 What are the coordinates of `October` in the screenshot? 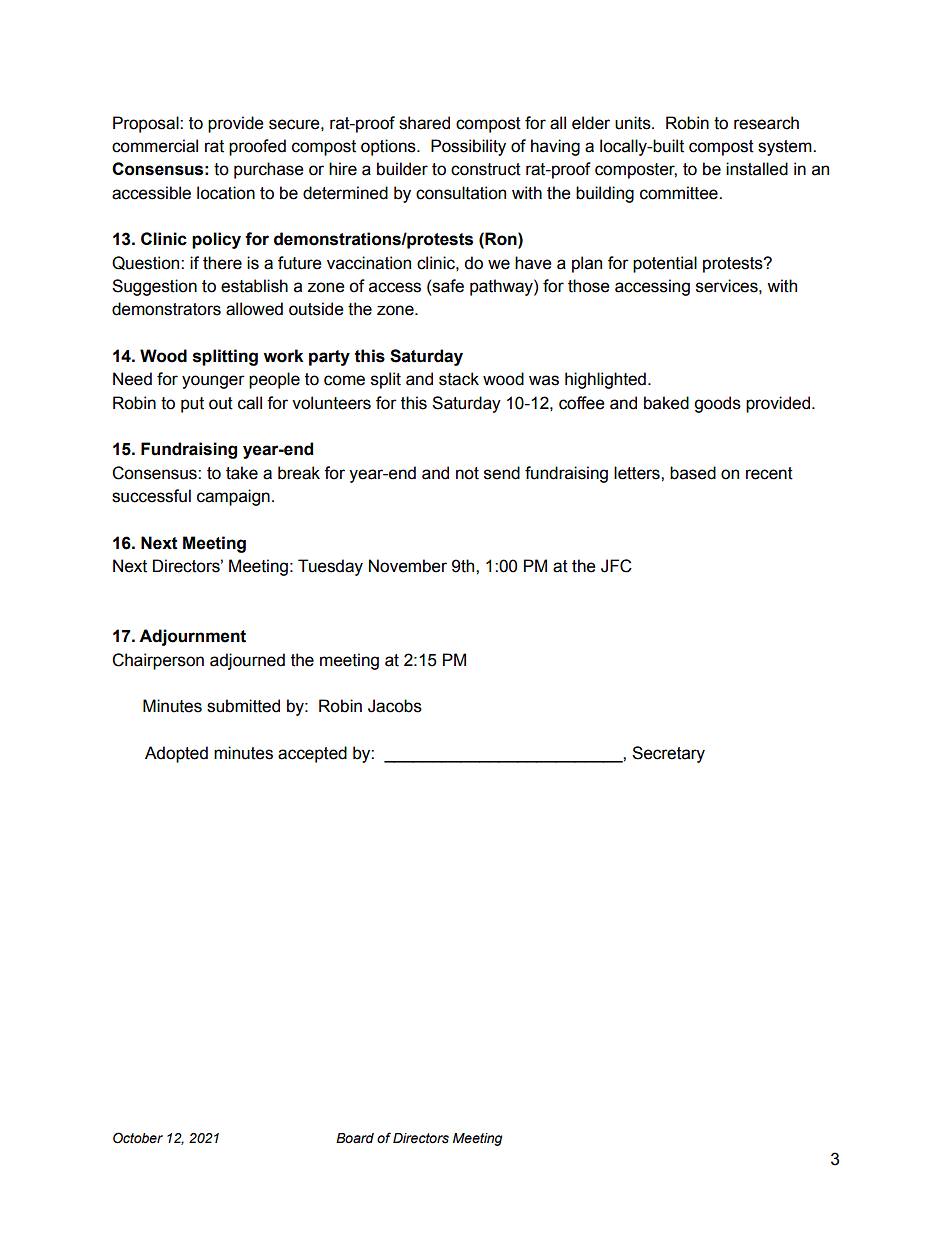 It's located at (138, 1138).
